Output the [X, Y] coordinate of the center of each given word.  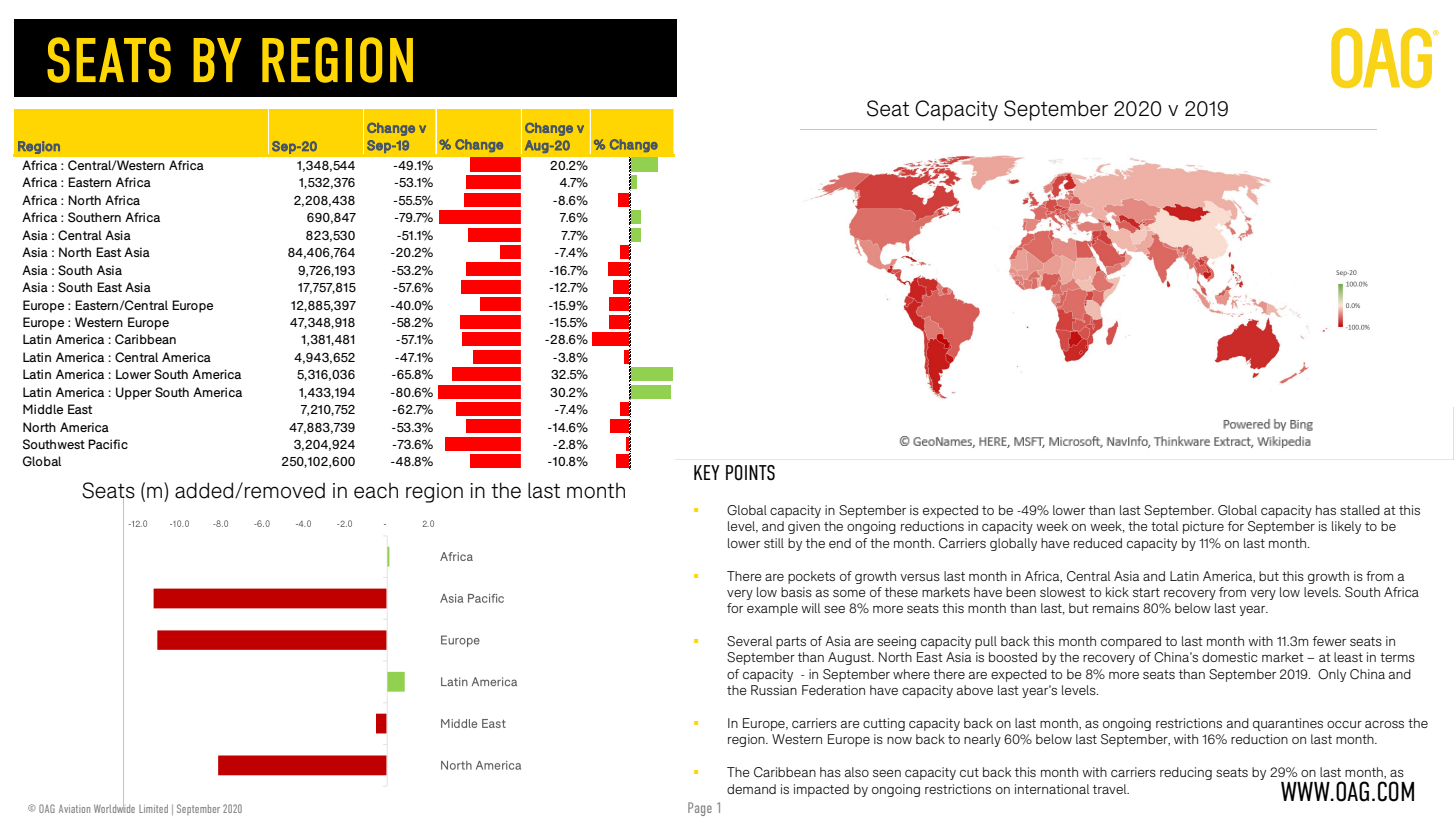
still [774, 543]
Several [749, 641]
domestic [1230, 657]
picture [1203, 527]
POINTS [750, 473]
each [376, 491]
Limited [153, 808]
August [851, 658]
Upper [134, 393]
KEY [707, 472]
